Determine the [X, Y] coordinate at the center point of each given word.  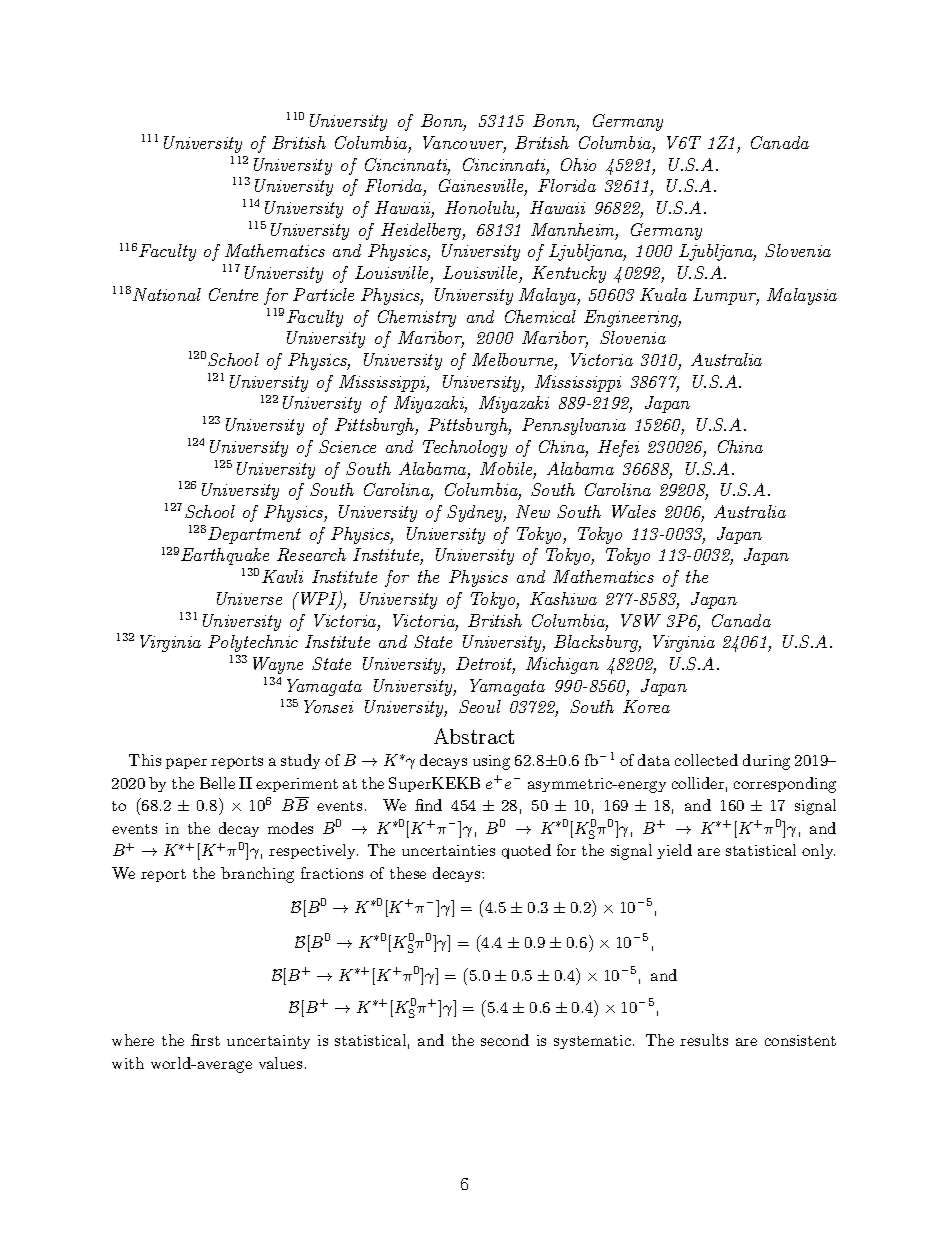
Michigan [562, 665]
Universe [249, 598]
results [704, 1040]
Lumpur [726, 296]
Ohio [578, 164]
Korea [646, 706]
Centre [233, 294]
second [505, 1040]
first [205, 1040]
